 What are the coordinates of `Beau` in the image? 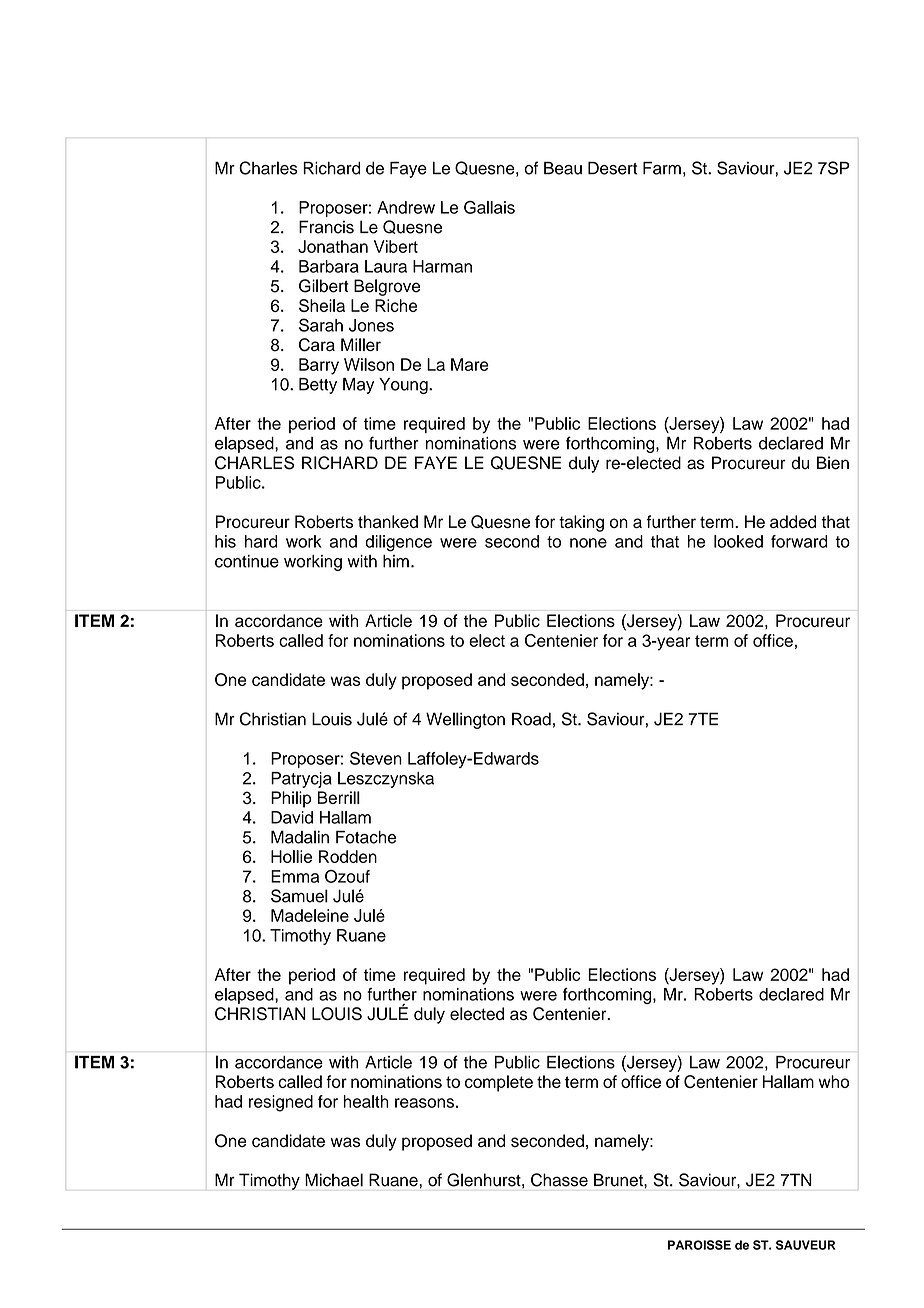 It's located at (563, 168).
